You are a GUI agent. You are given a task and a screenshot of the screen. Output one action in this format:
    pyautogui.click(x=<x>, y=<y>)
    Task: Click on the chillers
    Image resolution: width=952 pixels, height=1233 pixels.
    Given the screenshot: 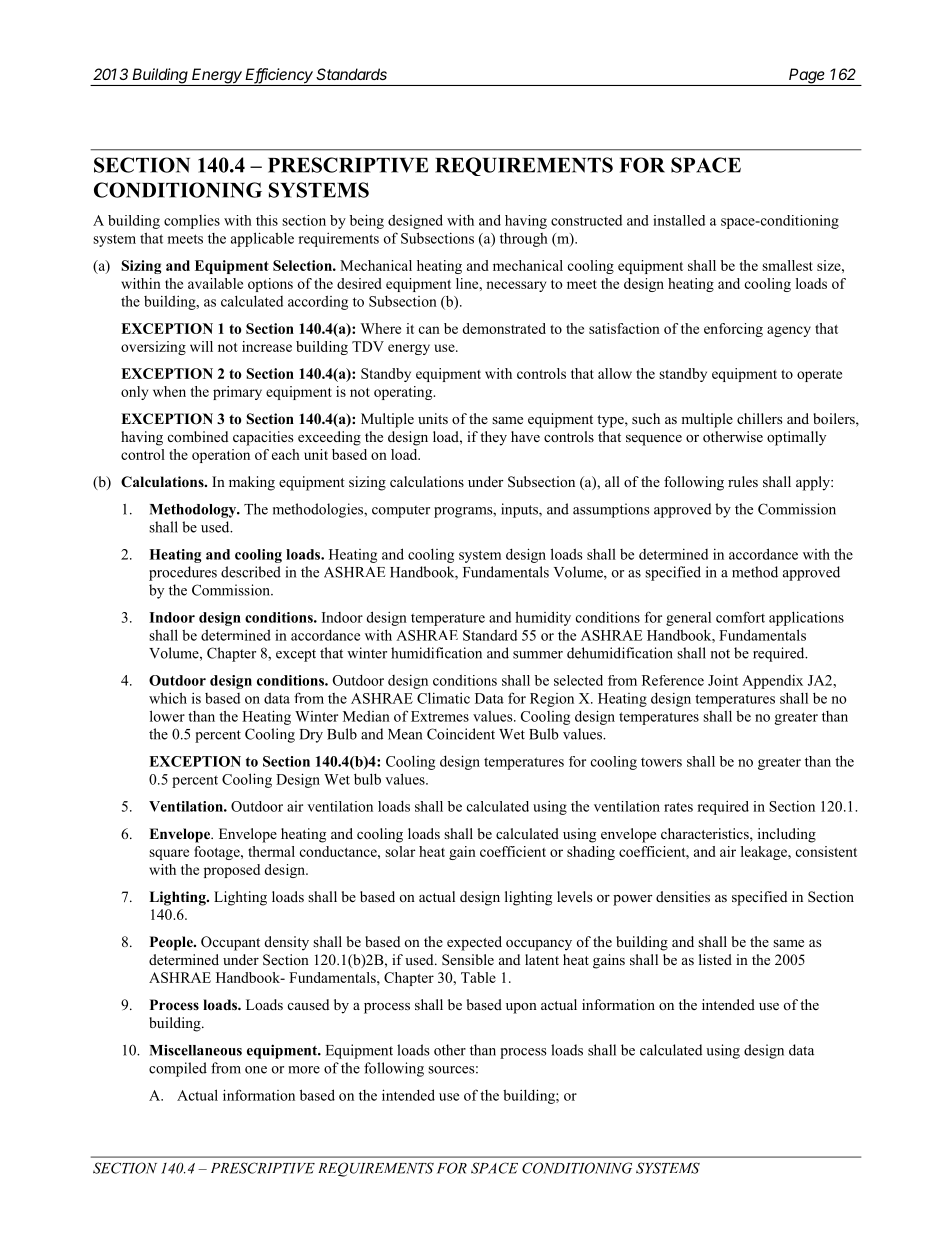 What is the action you would take?
    pyautogui.click(x=759, y=418)
